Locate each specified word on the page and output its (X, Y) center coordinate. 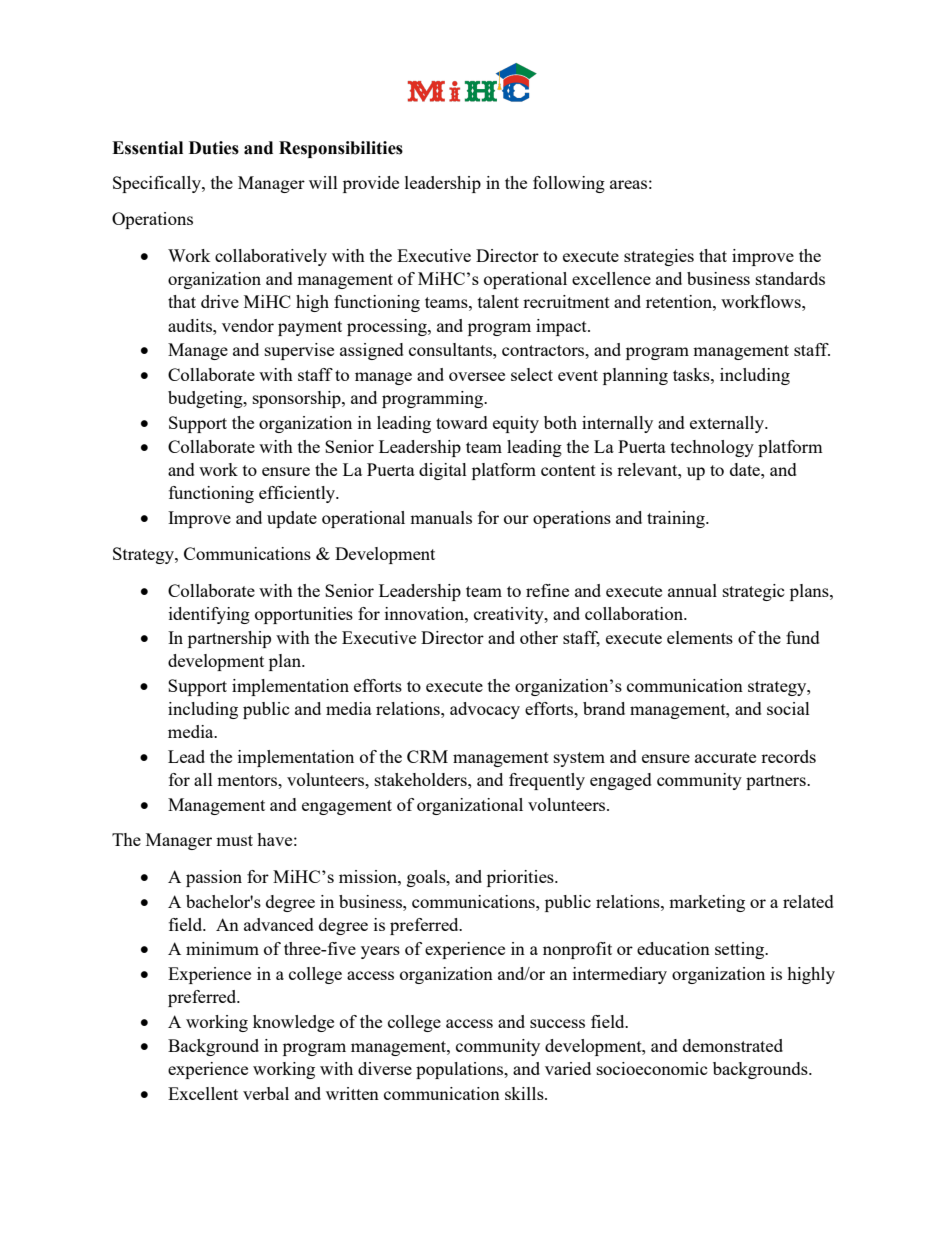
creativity (510, 615)
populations (461, 1070)
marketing (707, 903)
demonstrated (733, 1045)
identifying (209, 615)
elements (700, 637)
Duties (214, 148)
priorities (521, 878)
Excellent (203, 1093)
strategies (659, 257)
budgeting (206, 399)
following (569, 184)
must (234, 840)
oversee (477, 376)
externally (728, 424)
